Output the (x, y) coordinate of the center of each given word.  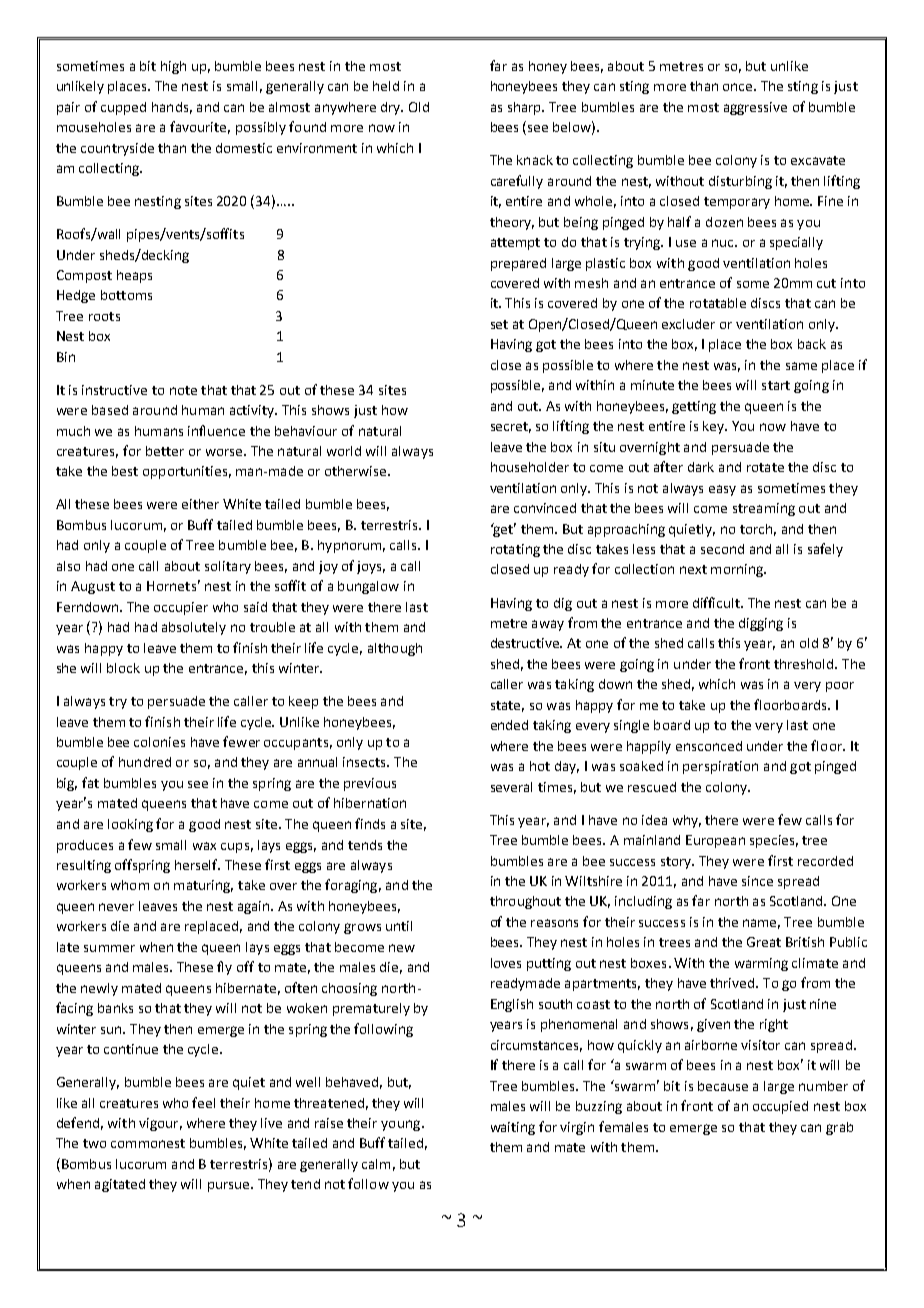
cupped (123, 108)
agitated (120, 1185)
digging (761, 624)
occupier (181, 608)
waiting (513, 1128)
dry (392, 108)
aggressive (755, 108)
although (395, 649)
